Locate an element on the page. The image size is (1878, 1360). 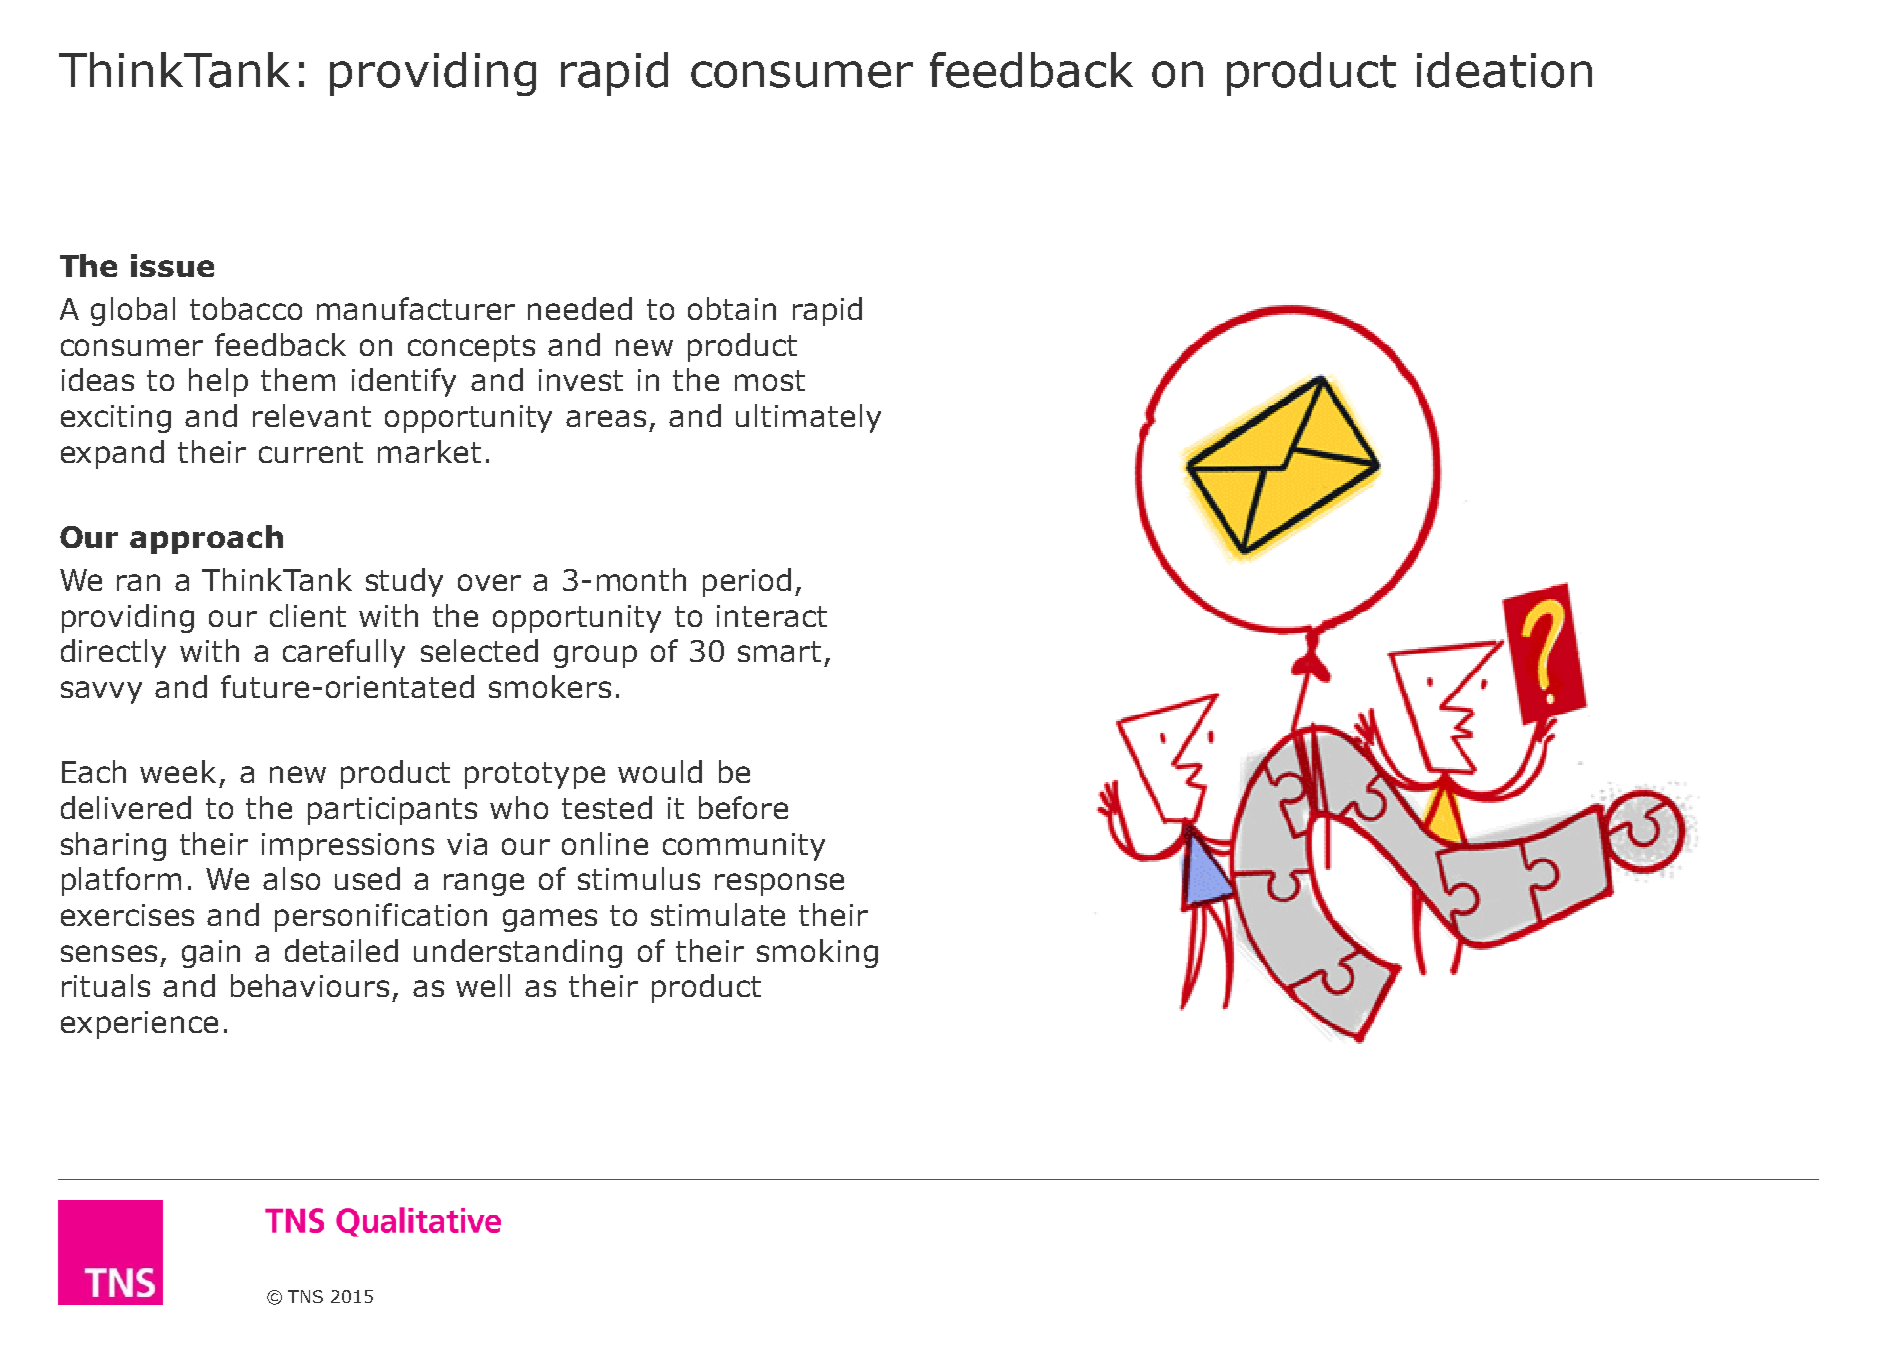
smart is located at coordinates (779, 651).
